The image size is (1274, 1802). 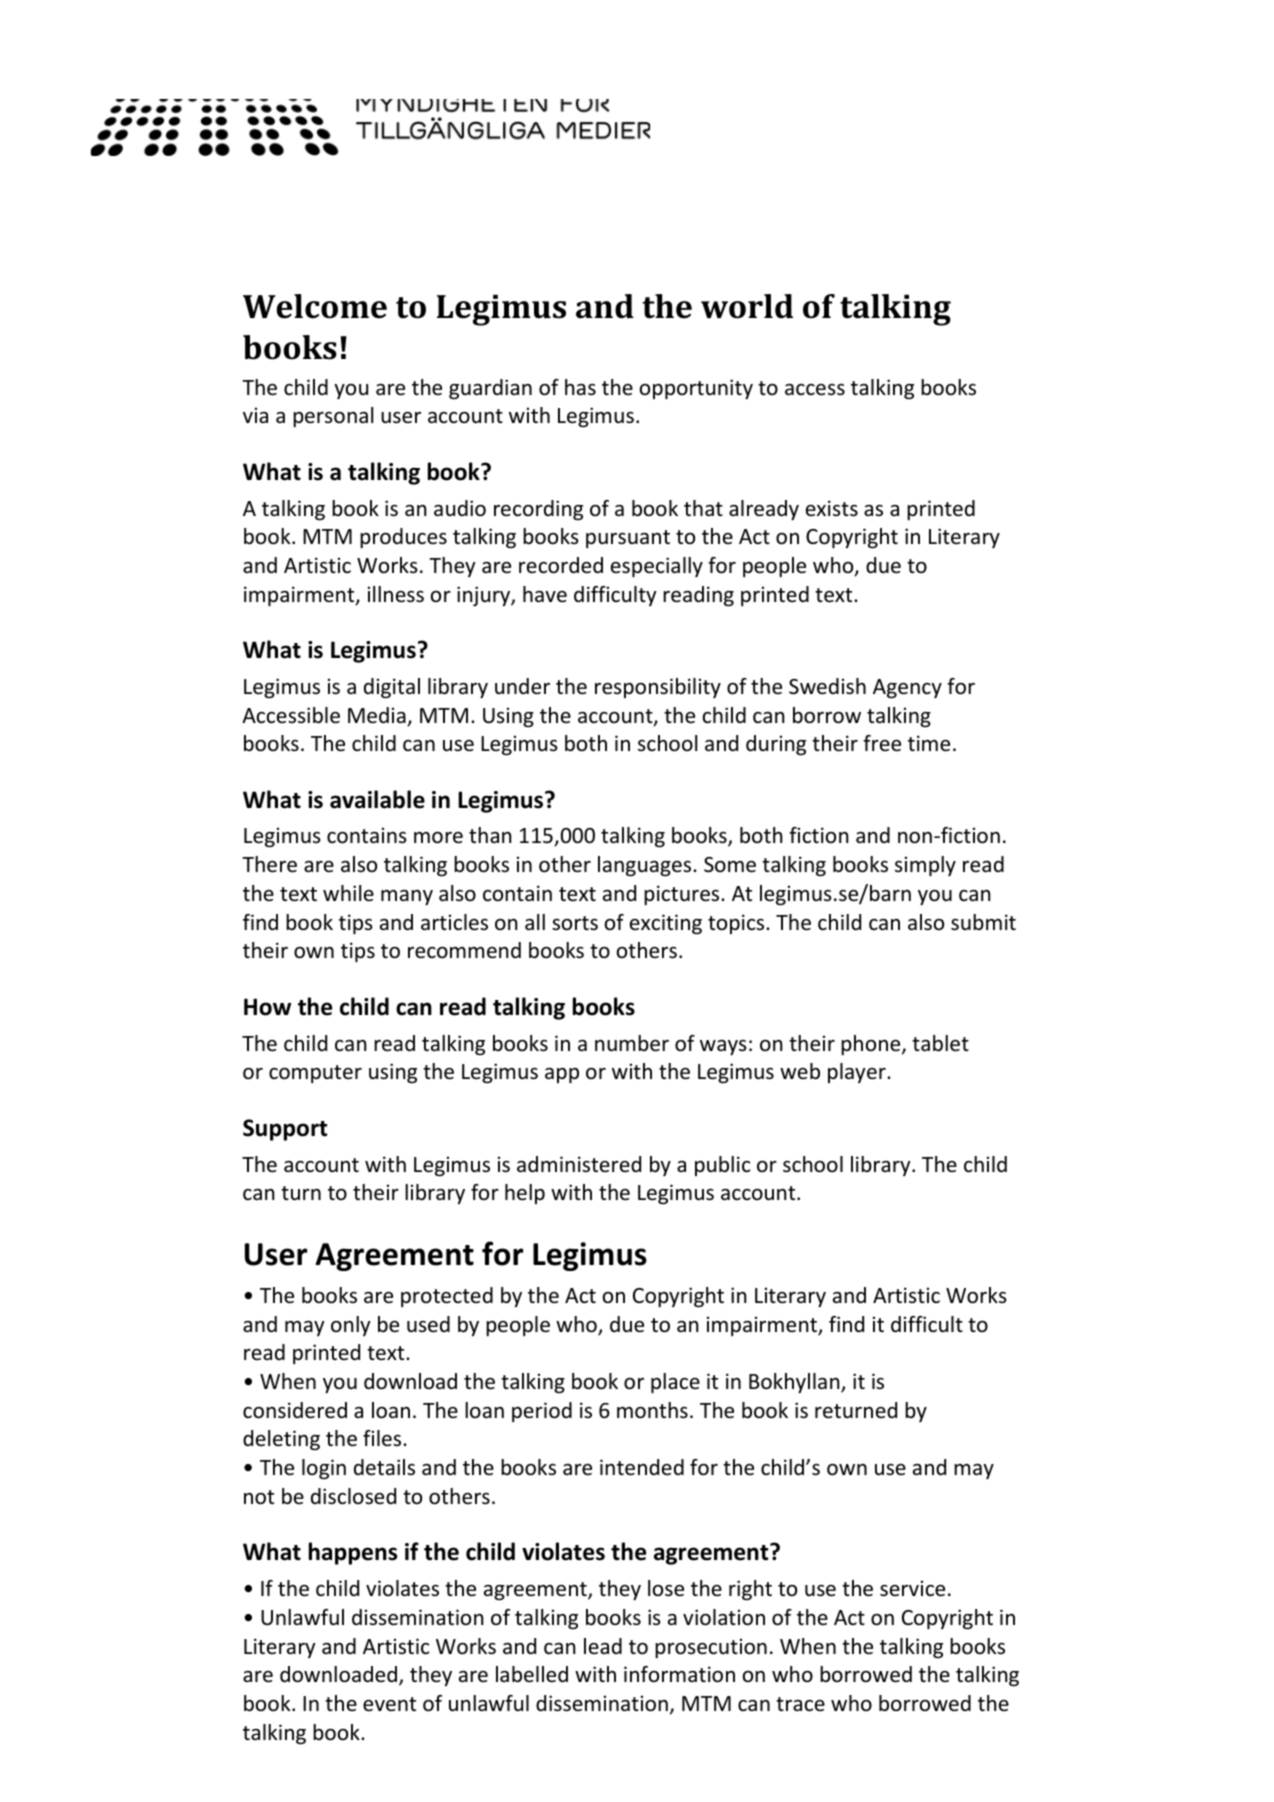 I want to click on world, so click(x=747, y=306).
